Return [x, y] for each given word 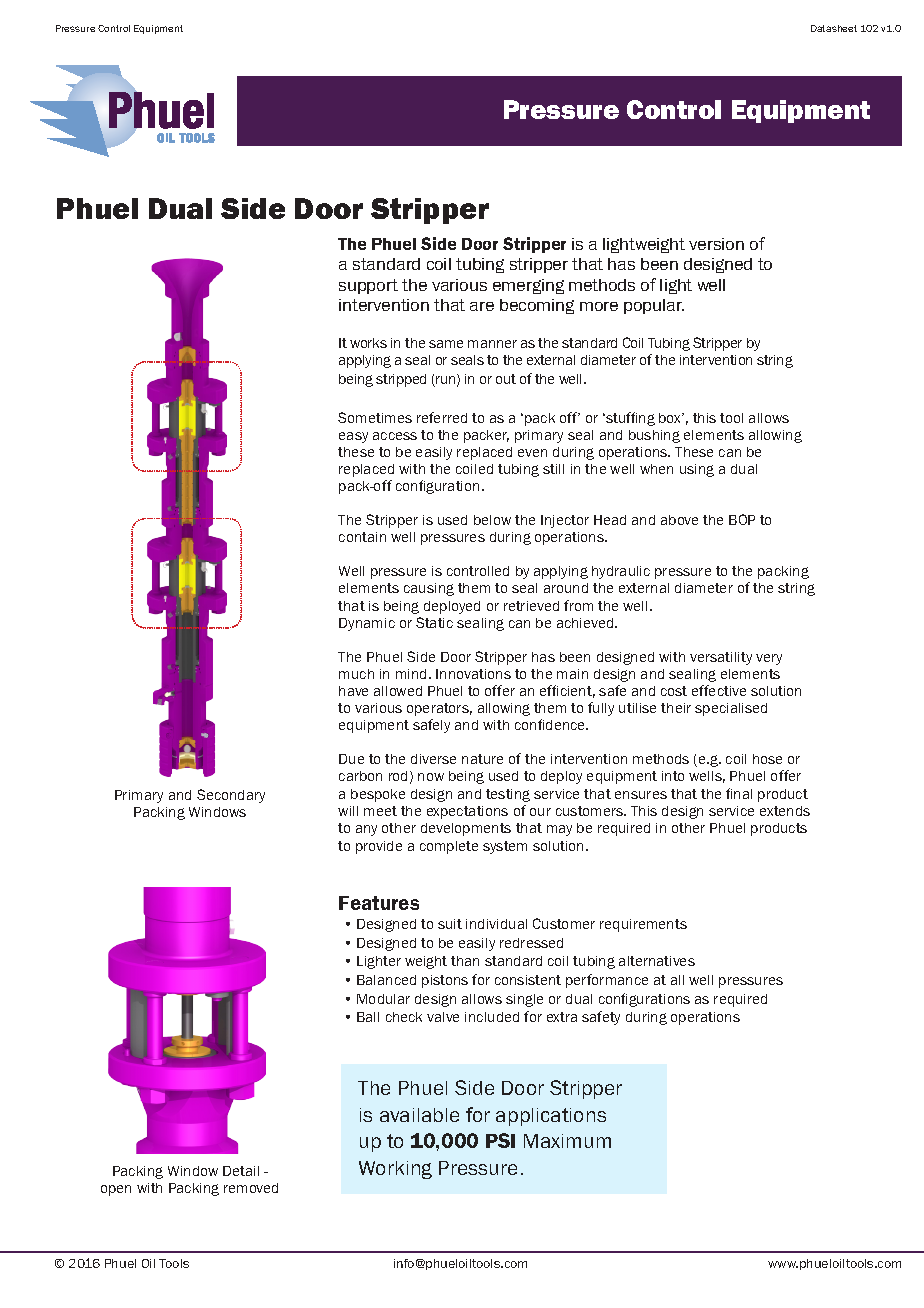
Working [395, 1170]
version [716, 244]
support [368, 286]
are [482, 306]
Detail [241, 1171]
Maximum [567, 1141]
